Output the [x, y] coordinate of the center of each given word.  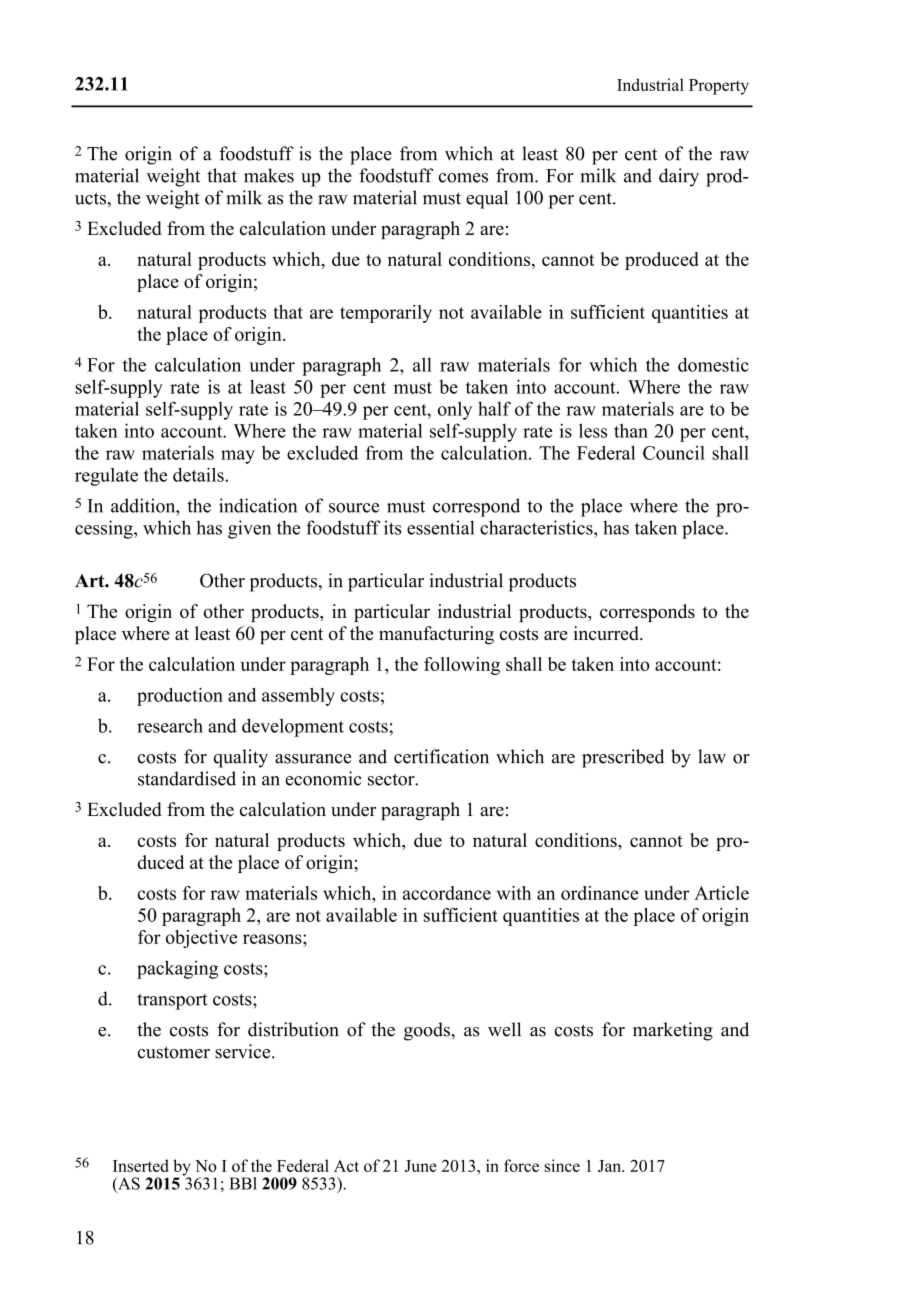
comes [463, 178]
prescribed [623, 758]
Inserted [141, 1165]
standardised [187, 778]
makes [269, 175]
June [421, 1166]
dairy [679, 177]
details [199, 474]
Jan [611, 1166]
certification [441, 756]
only [455, 410]
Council [674, 453]
